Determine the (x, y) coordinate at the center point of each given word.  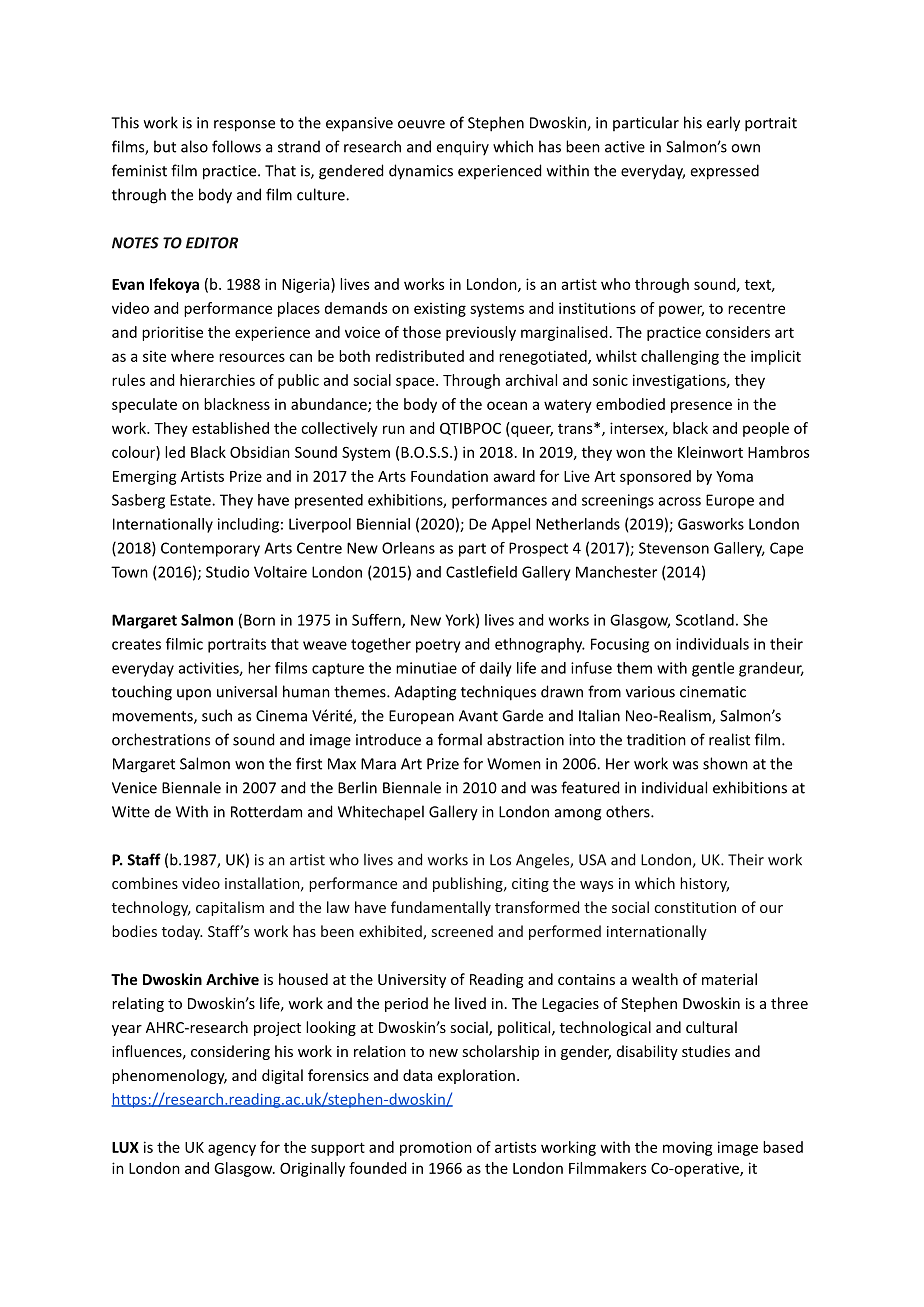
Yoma (734, 476)
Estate (191, 500)
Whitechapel (381, 813)
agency (232, 1150)
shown (725, 763)
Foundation (449, 476)
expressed (725, 172)
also (194, 146)
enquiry (463, 148)
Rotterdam (266, 811)
